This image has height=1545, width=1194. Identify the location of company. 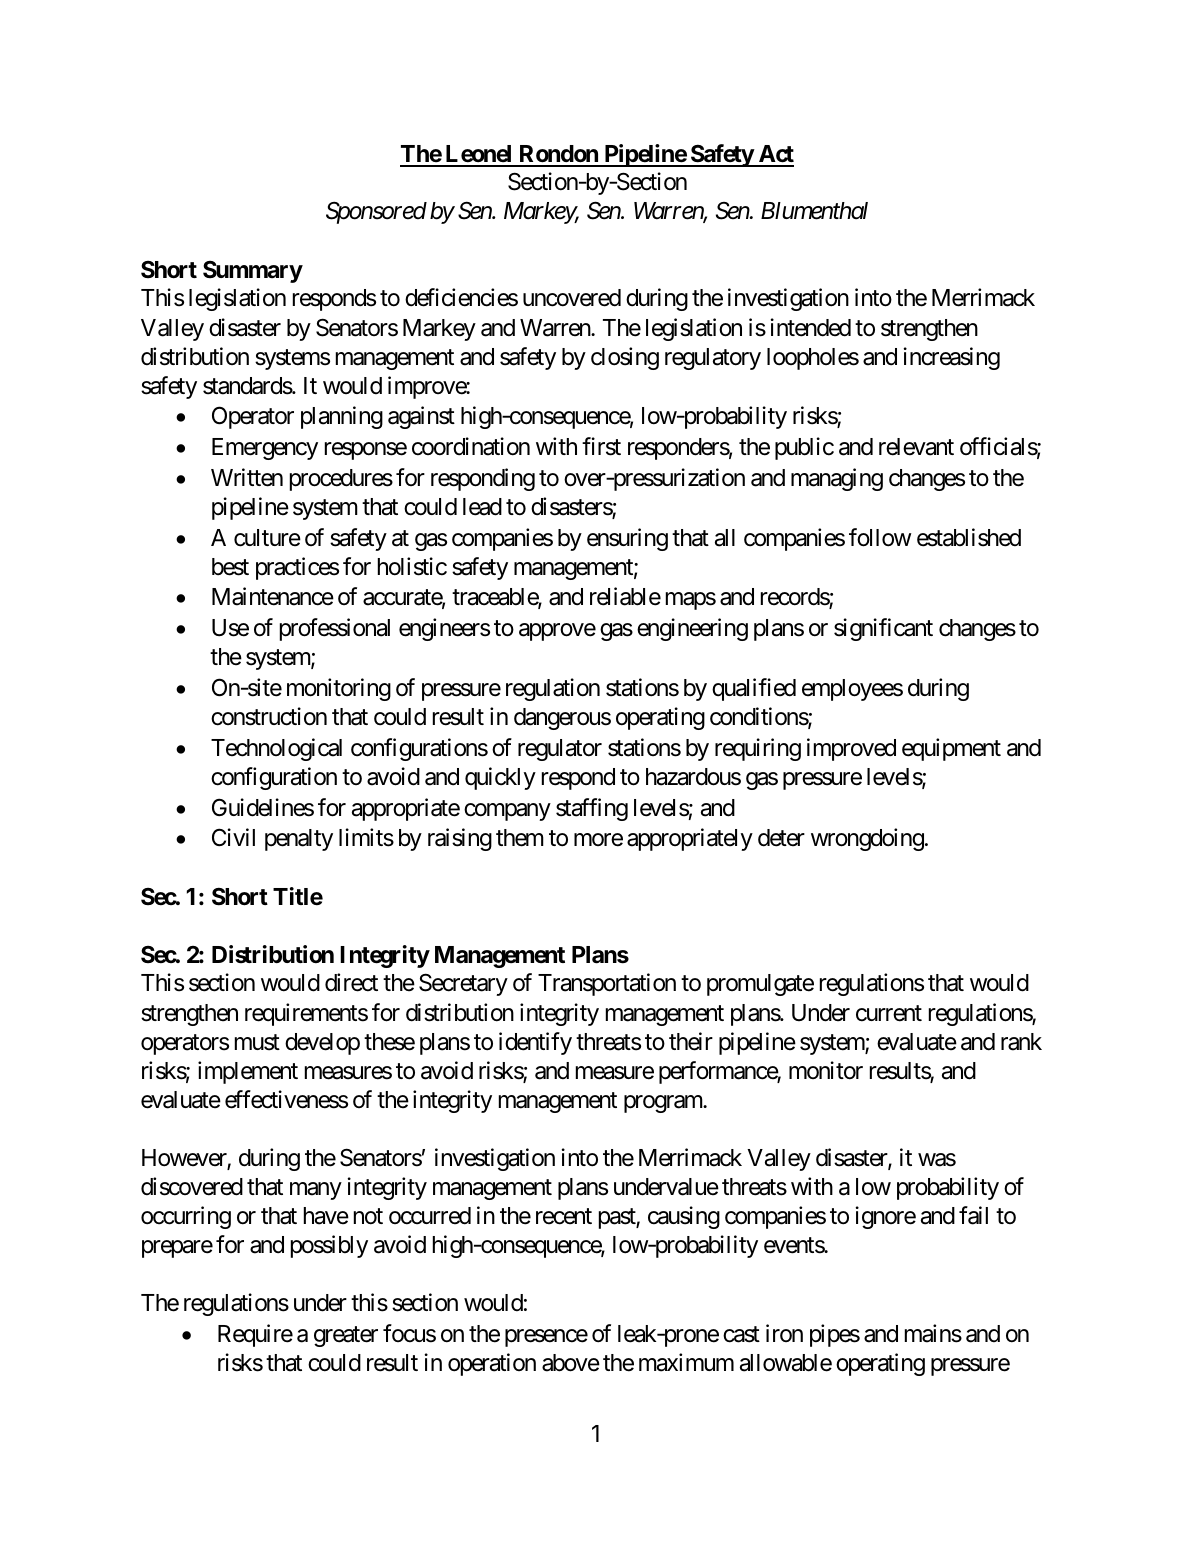
(507, 812).
